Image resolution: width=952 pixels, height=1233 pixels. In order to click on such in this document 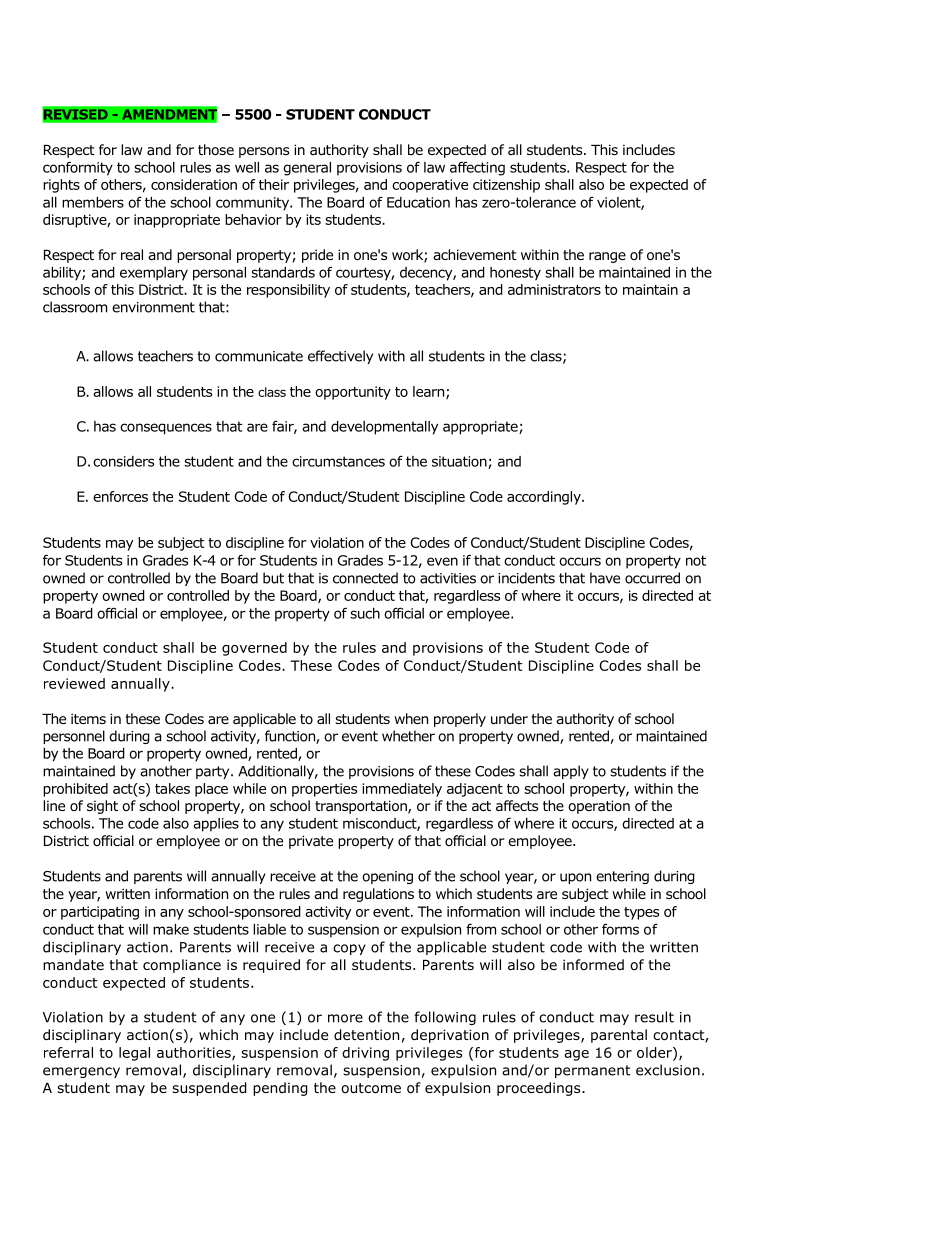, I will do `click(365, 613)`.
